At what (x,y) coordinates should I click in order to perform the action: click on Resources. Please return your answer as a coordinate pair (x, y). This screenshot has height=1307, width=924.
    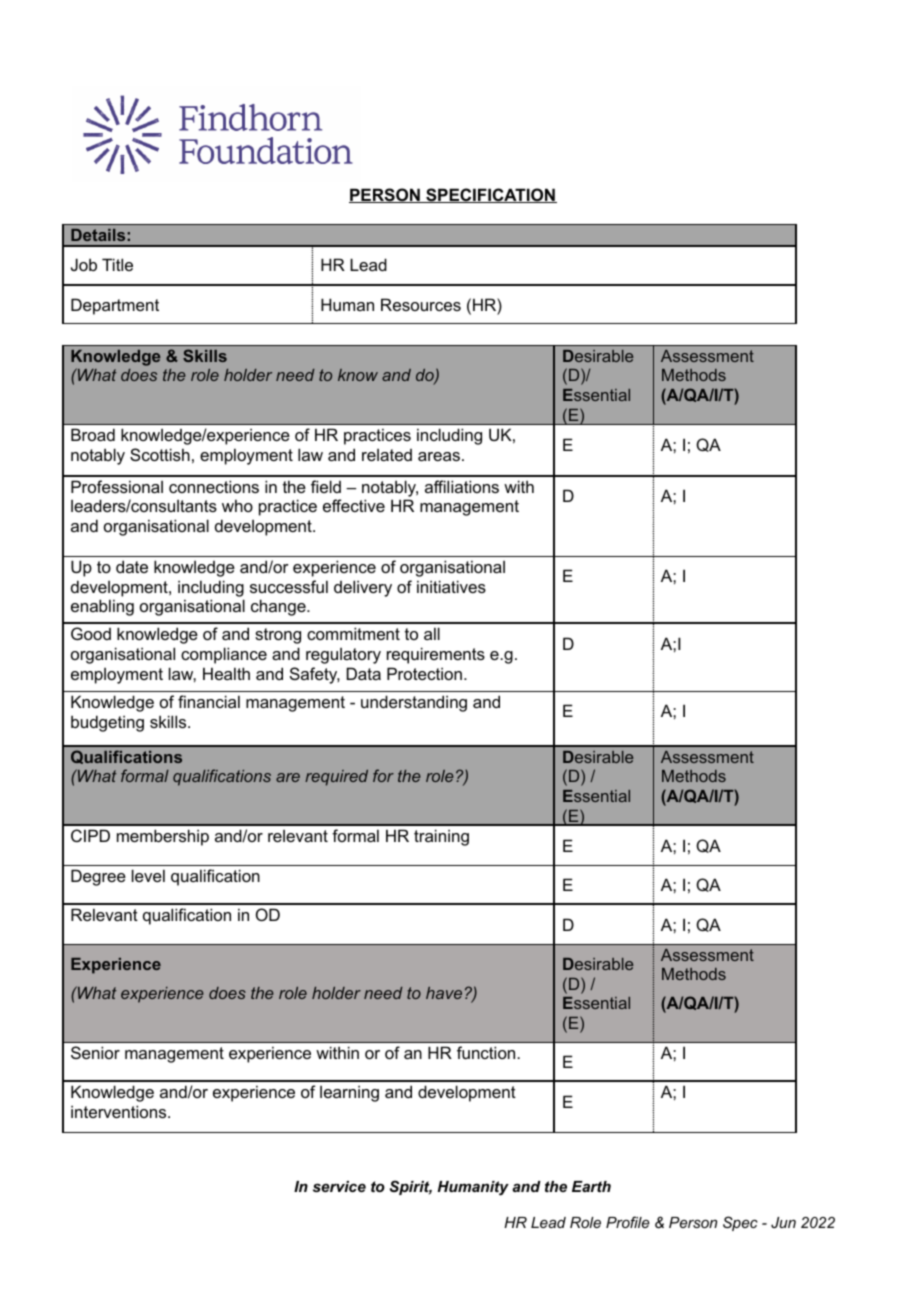
    Looking at the image, I should click on (421, 304).
